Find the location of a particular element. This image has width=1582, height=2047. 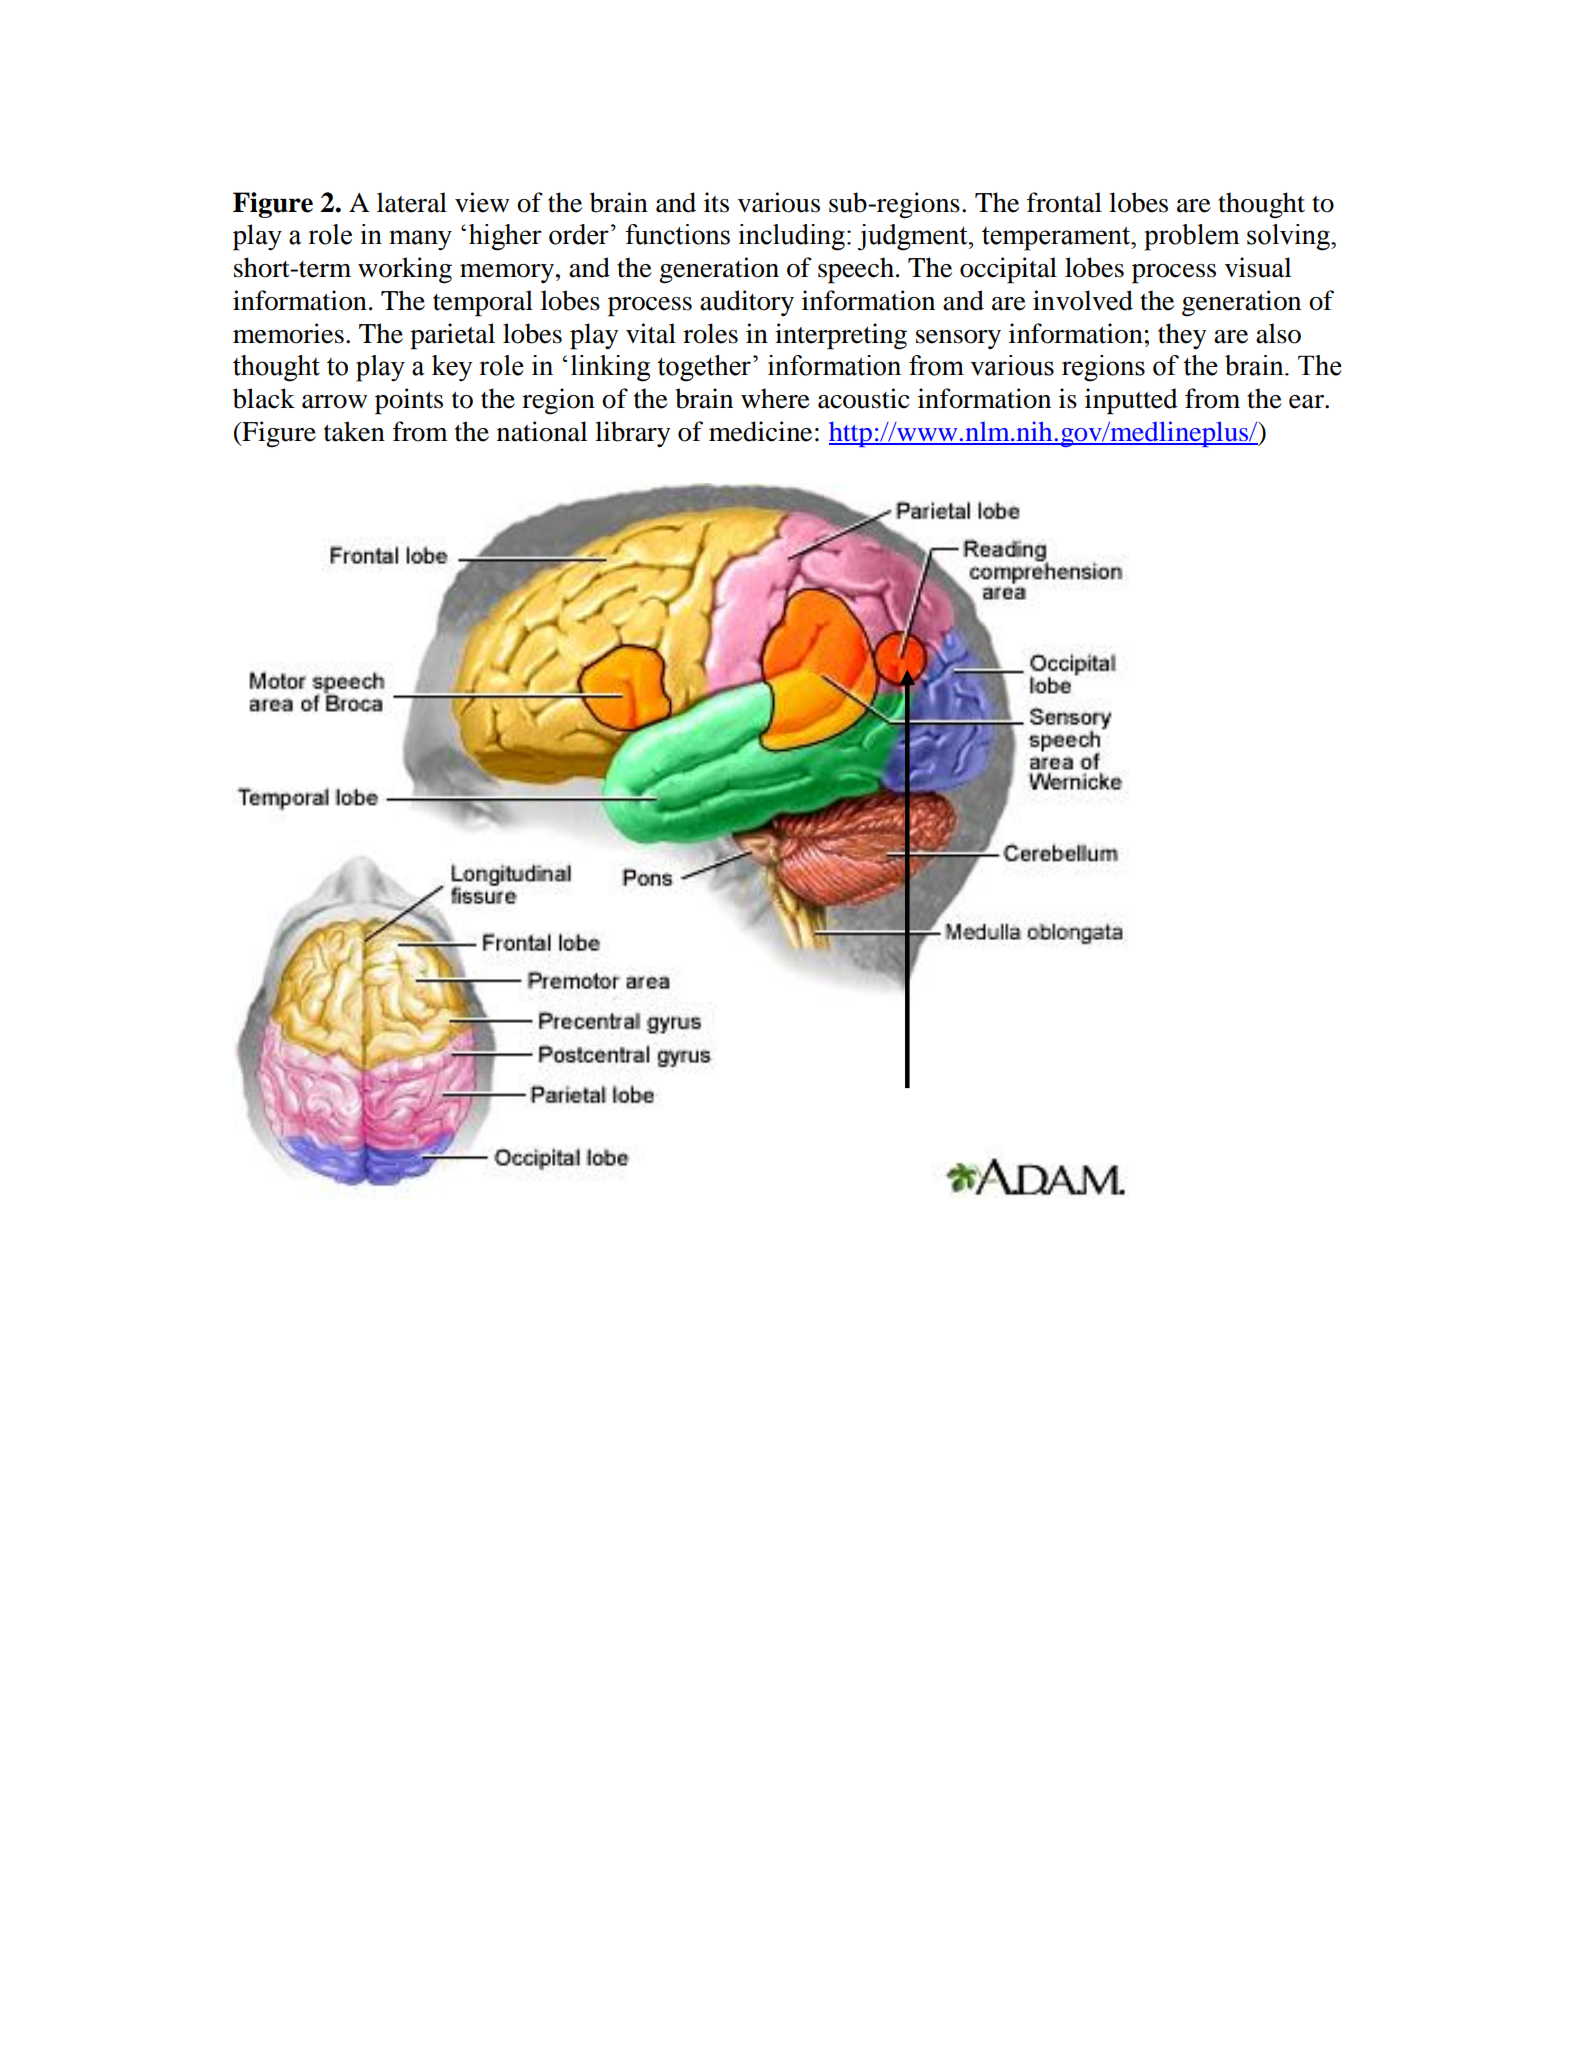

taken is located at coordinates (354, 431).
